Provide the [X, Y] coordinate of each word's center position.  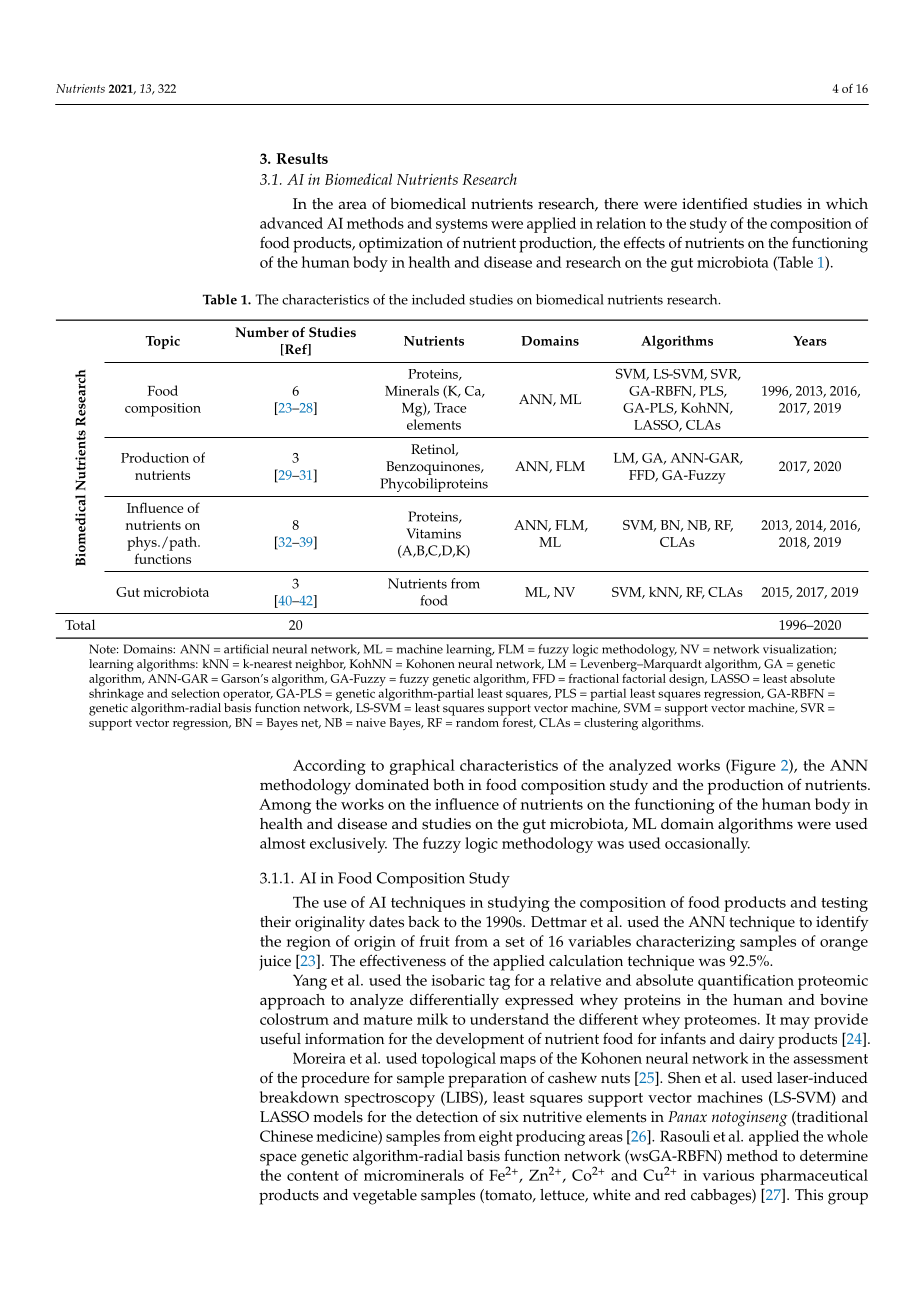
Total [80, 624]
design [688, 679]
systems [462, 226]
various [728, 1175]
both [448, 785]
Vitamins [433, 533]
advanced [291, 223]
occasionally [707, 845]
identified [715, 203]
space [278, 1159]
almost [283, 843]
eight [496, 1138]
